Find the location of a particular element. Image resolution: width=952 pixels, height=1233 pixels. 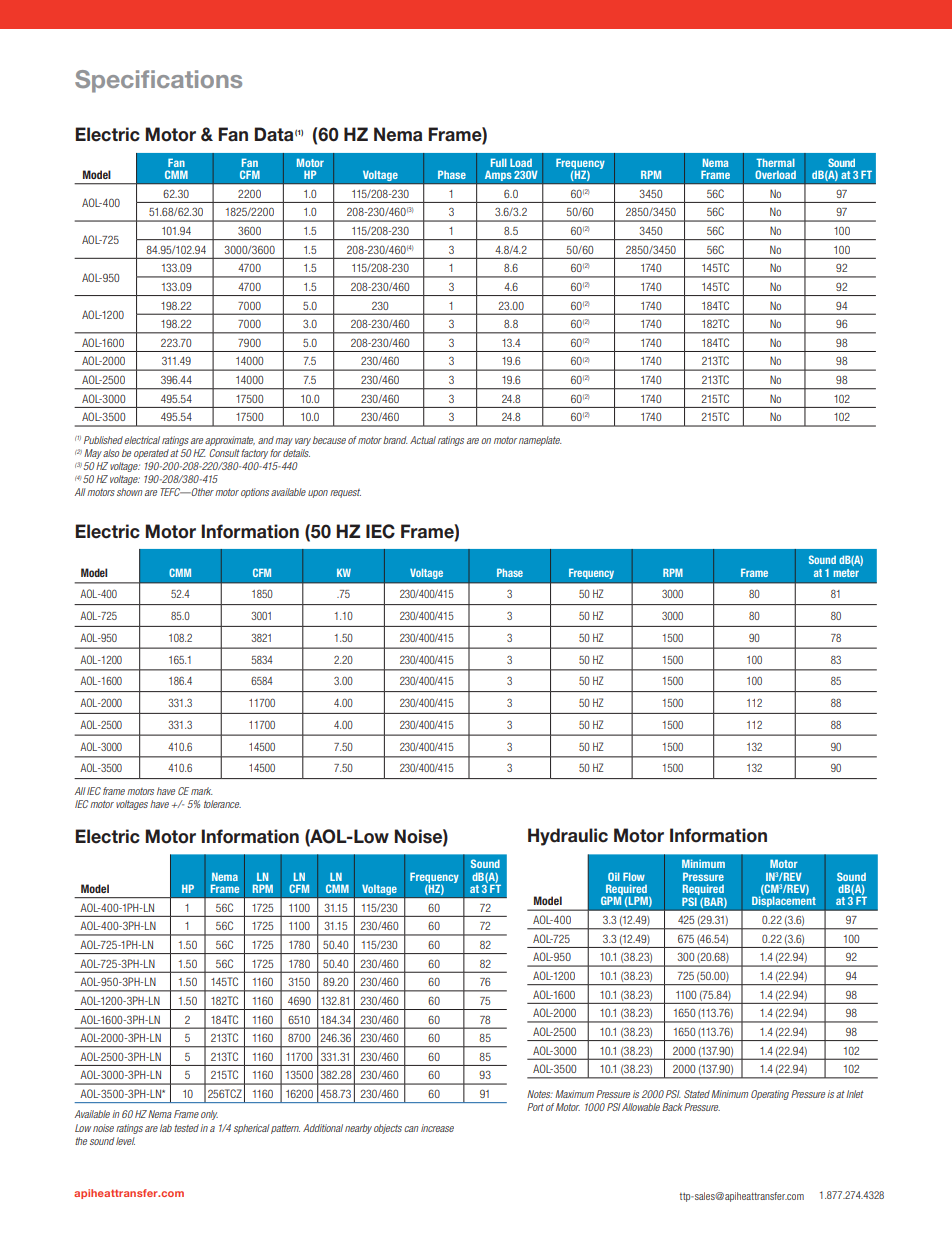

mark is located at coordinates (202, 791).
